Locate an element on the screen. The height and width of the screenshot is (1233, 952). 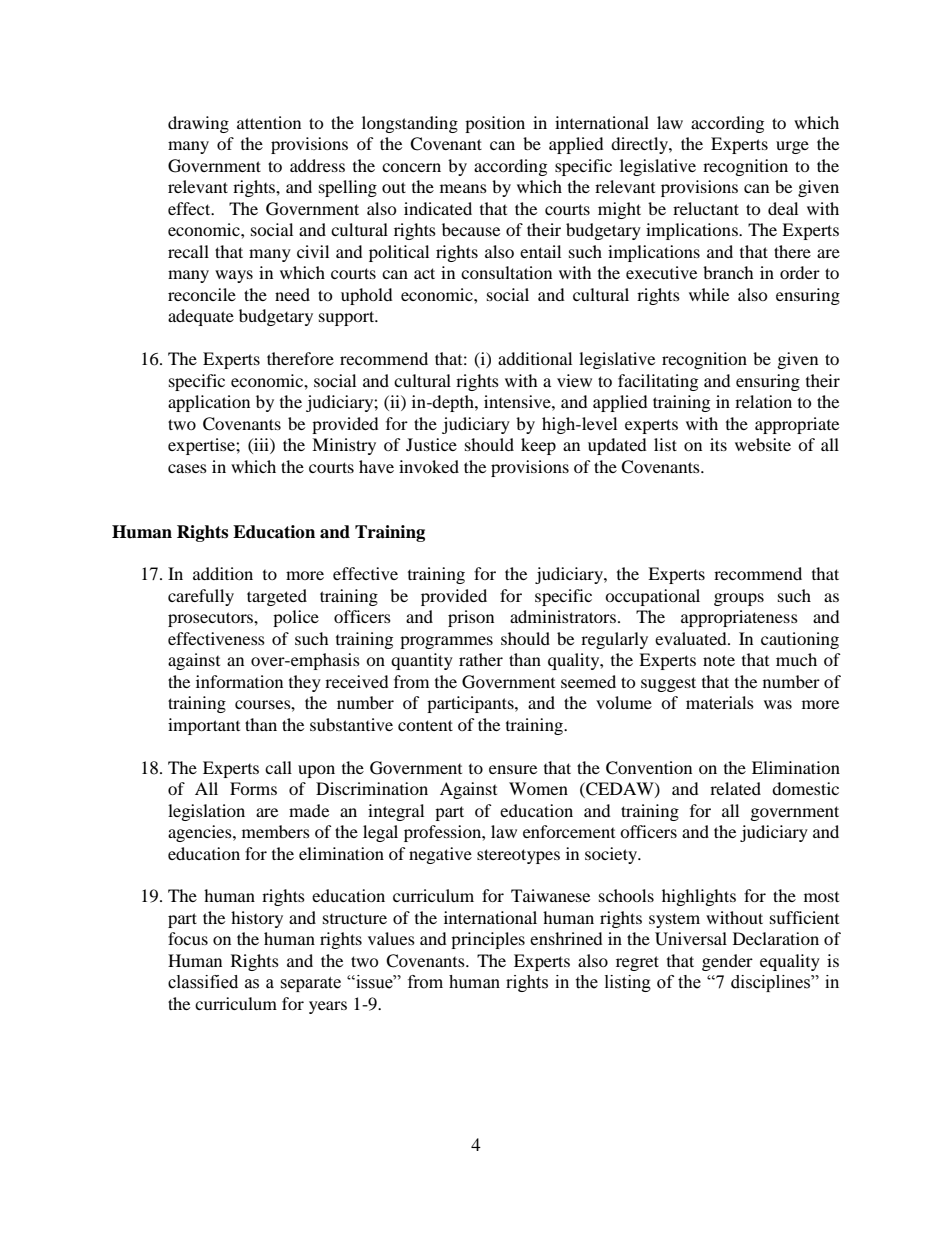
attention is located at coordinates (269, 122).
